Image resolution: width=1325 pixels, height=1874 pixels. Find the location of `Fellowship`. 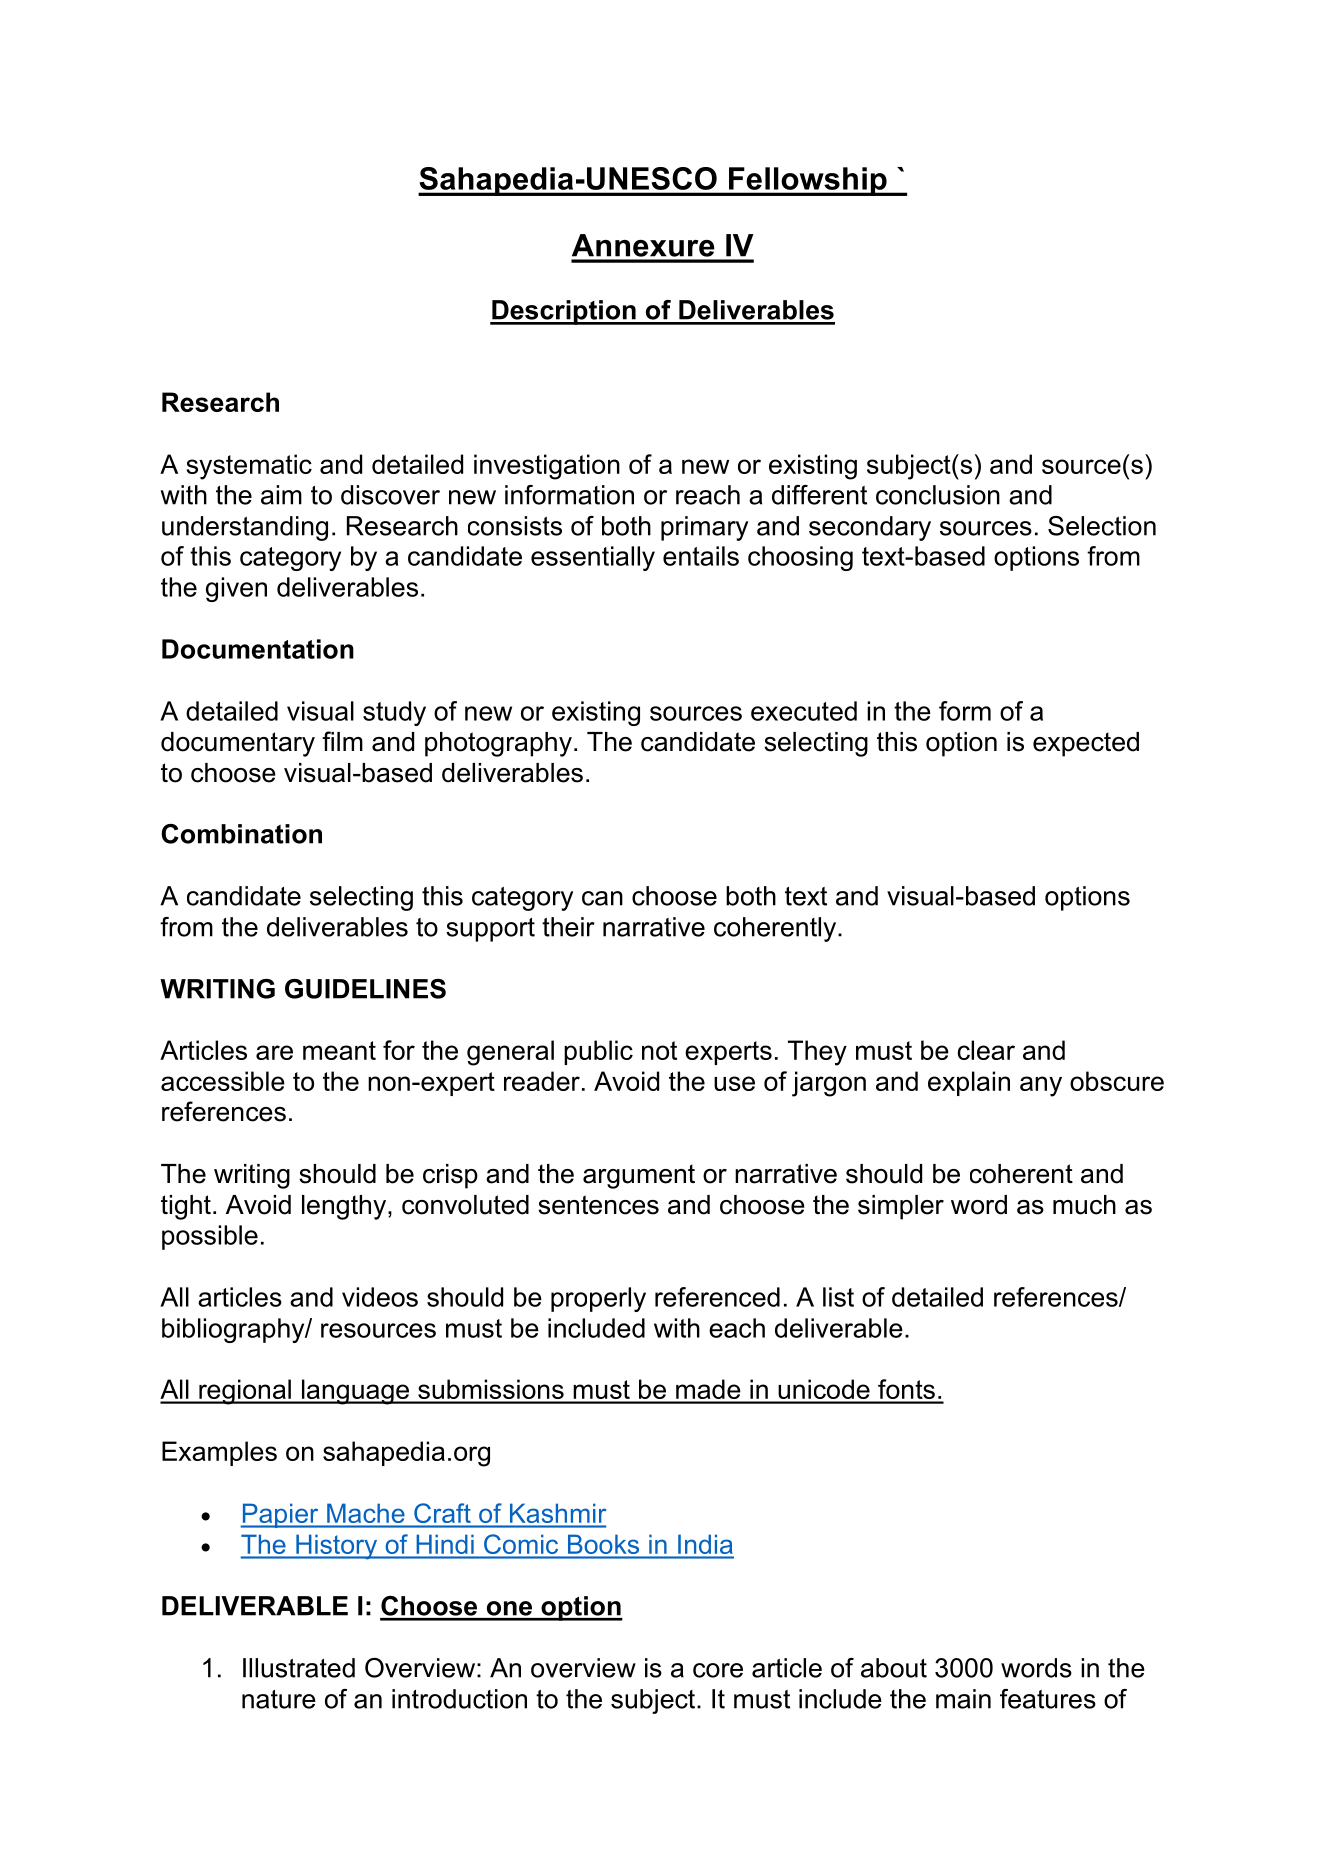

Fellowship is located at coordinates (808, 181).
